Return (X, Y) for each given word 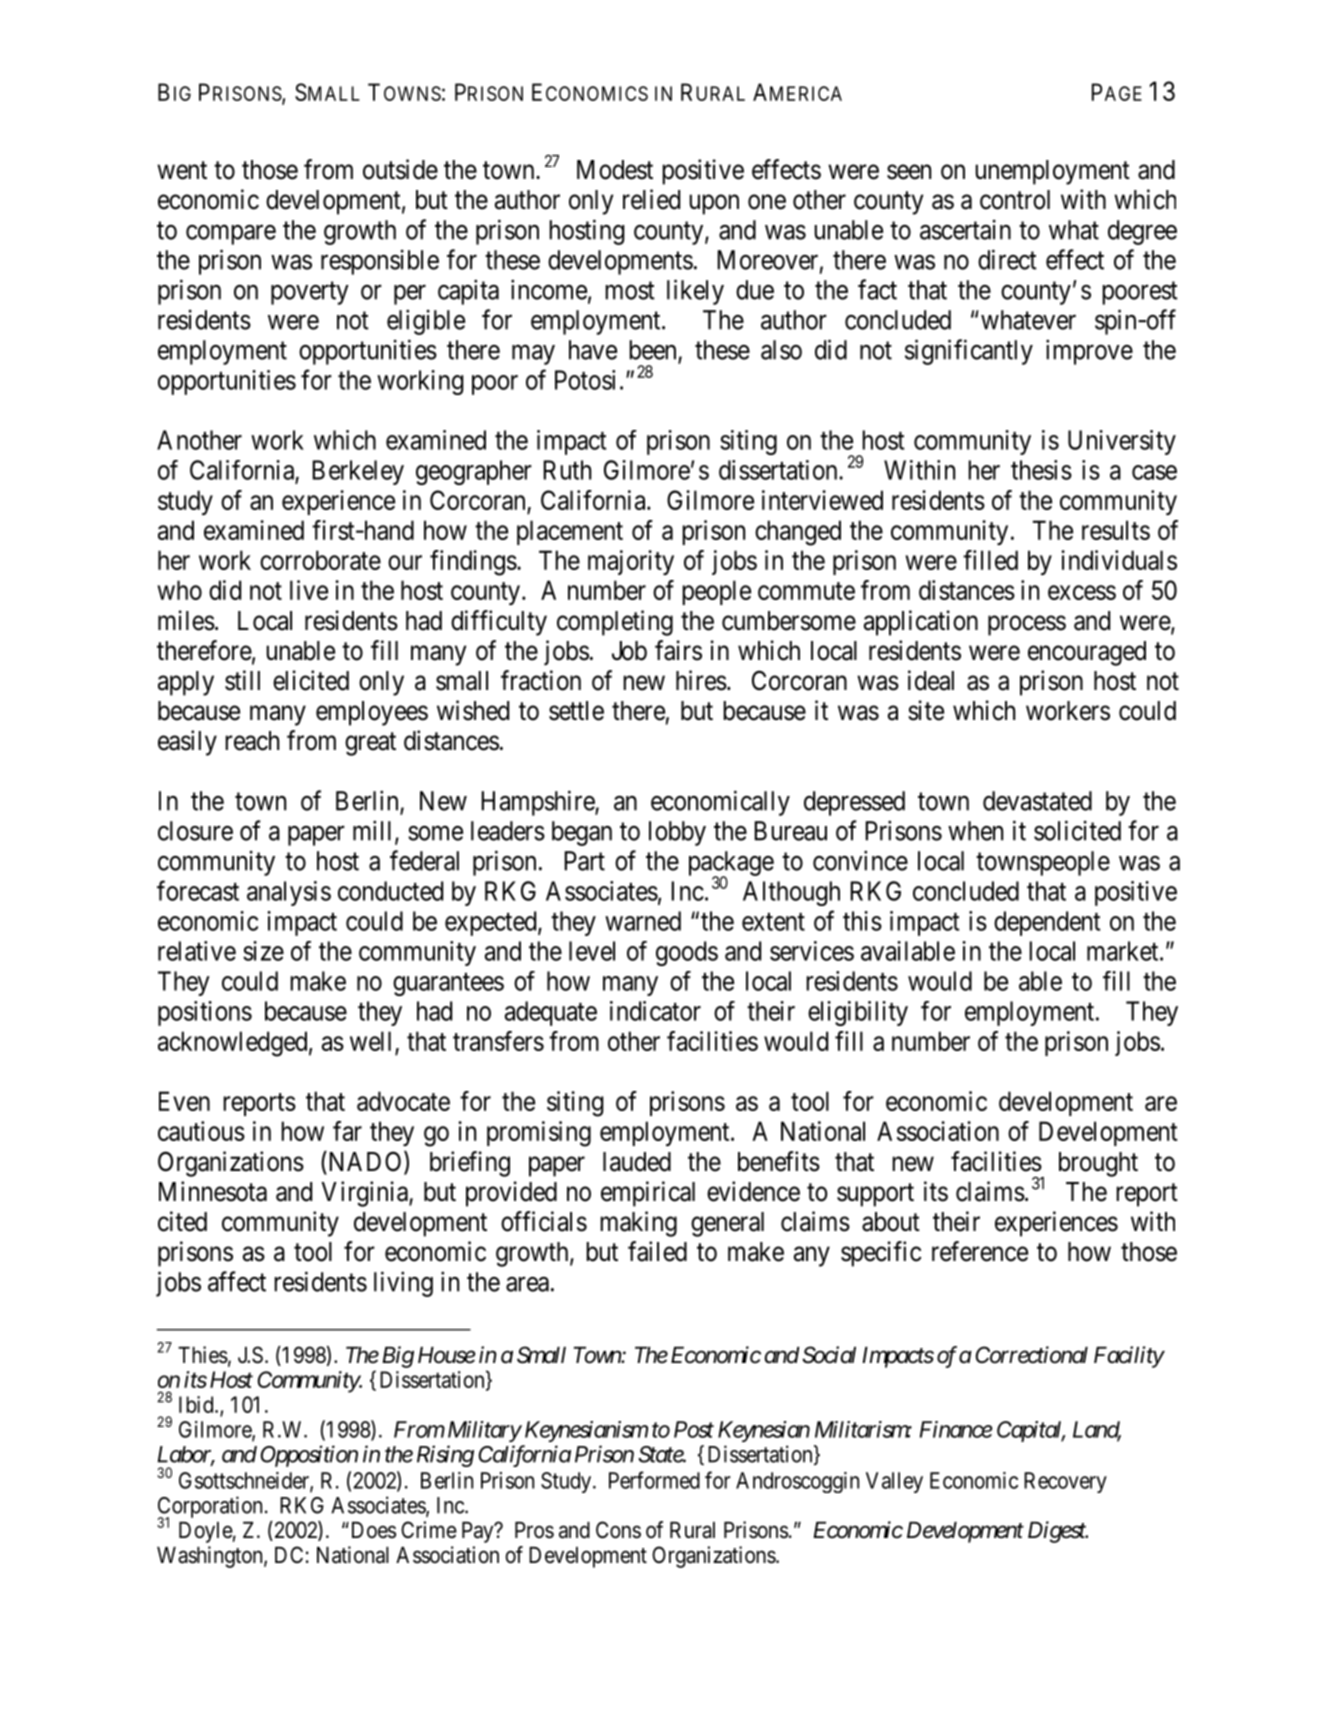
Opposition (309, 1456)
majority (631, 562)
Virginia (365, 1194)
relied (651, 199)
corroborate (320, 560)
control (1015, 200)
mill (374, 831)
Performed (654, 1480)
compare (231, 235)
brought (1098, 1164)
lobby (677, 833)
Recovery (1065, 1482)
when (975, 831)
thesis (1041, 470)
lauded (637, 1162)
